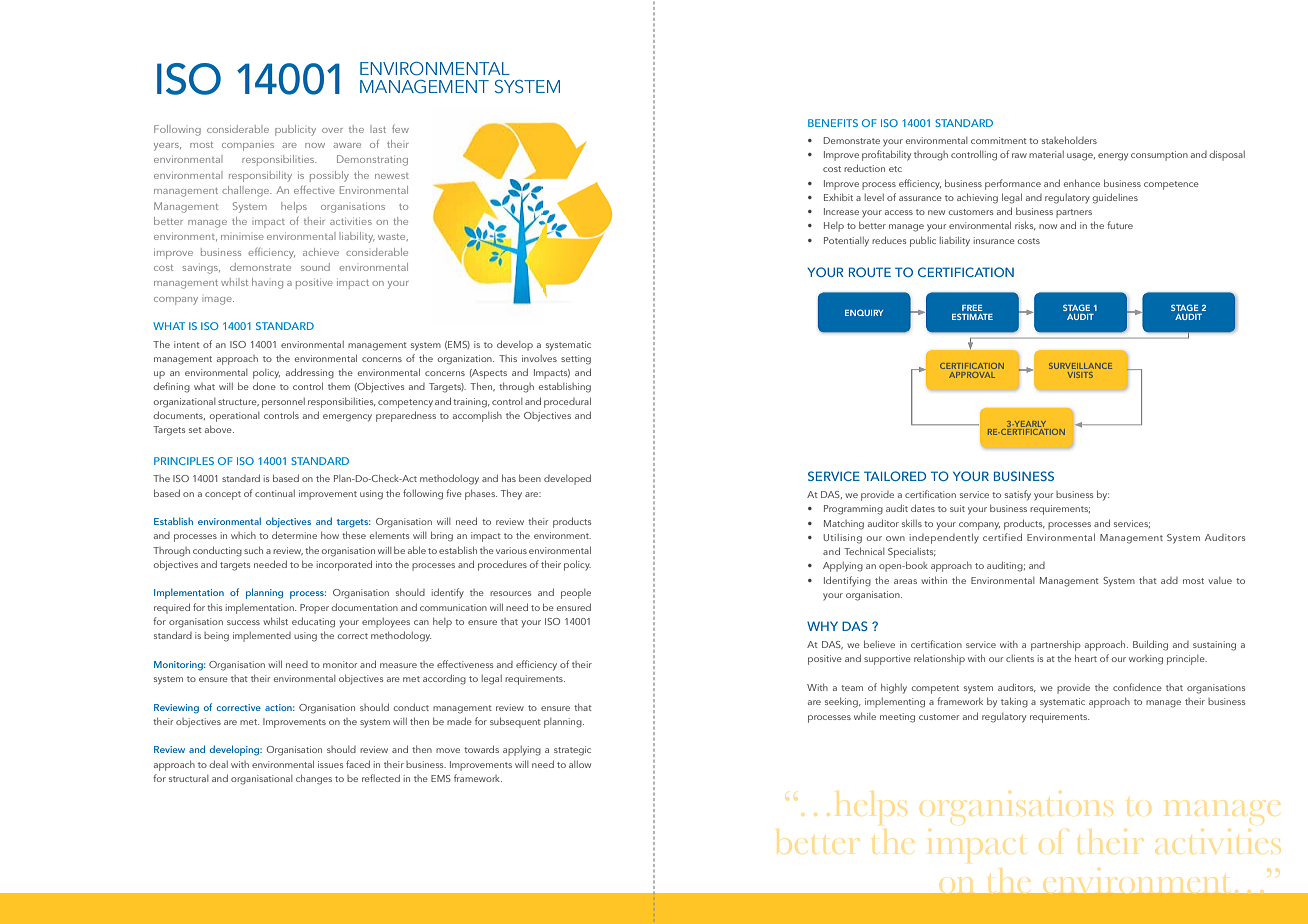 Image resolution: width=1308 pixels, height=924 pixels. I want to click on BENEFITS, so click(833, 123).
